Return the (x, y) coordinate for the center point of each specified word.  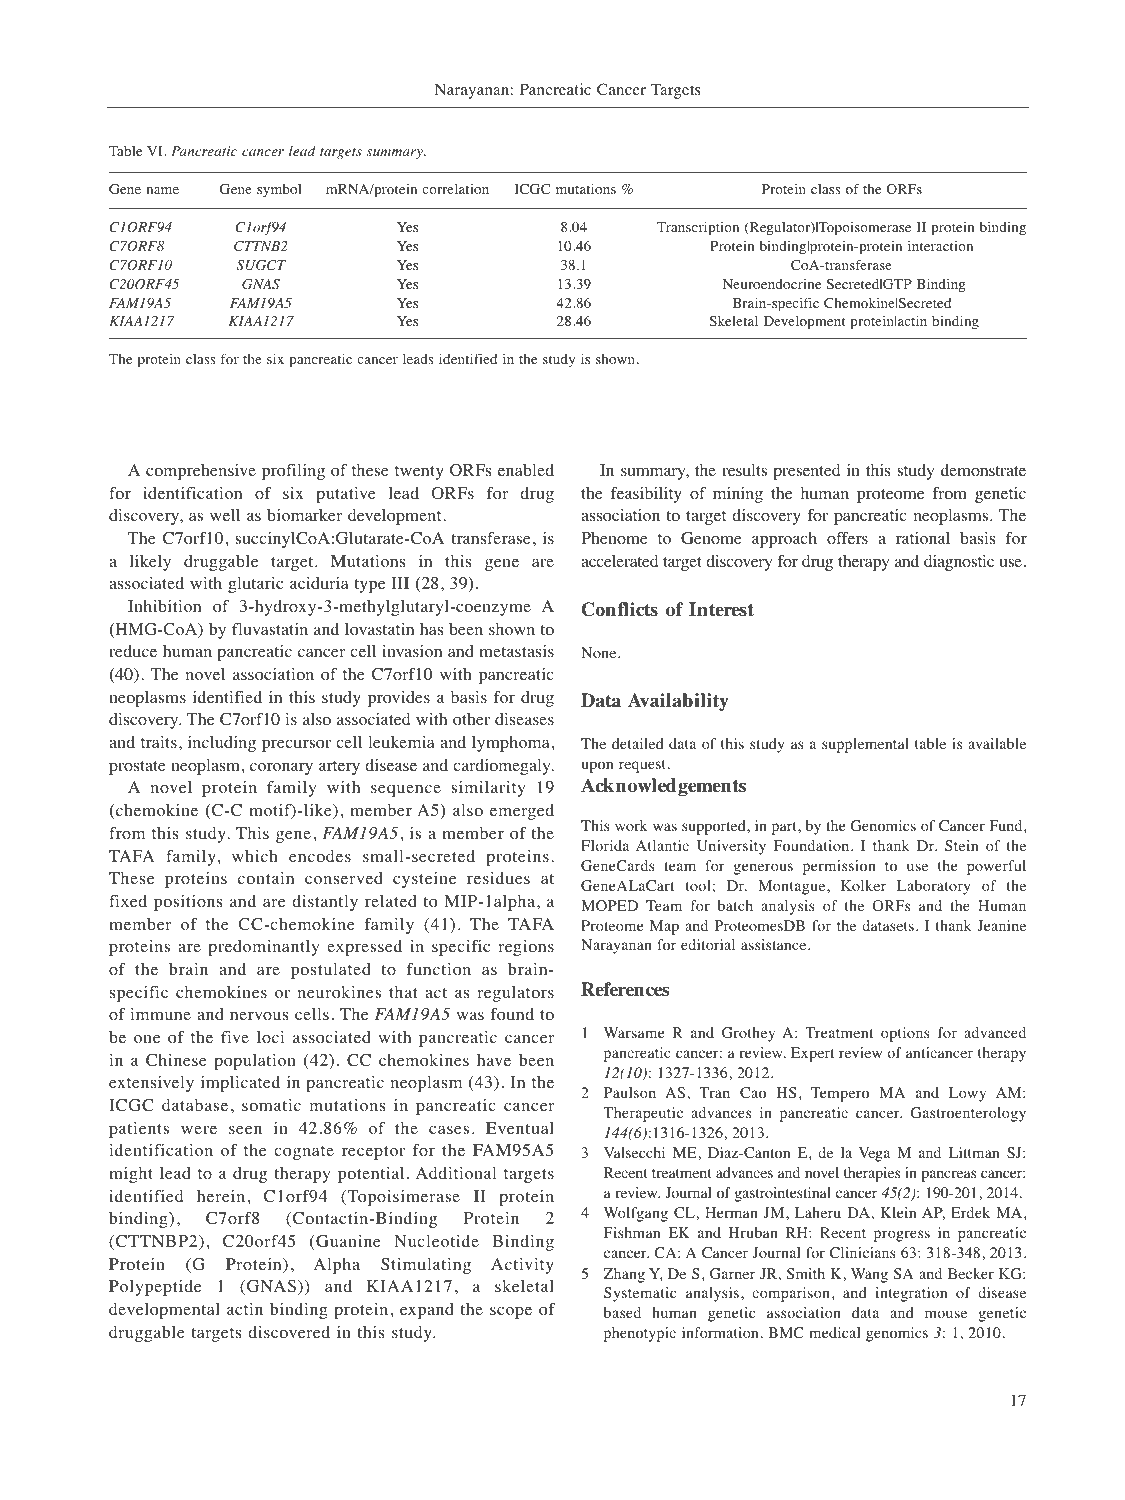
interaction (940, 246)
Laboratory (933, 887)
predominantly (263, 948)
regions (526, 948)
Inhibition (164, 606)
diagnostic (959, 563)
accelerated (619, 561)
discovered (289, 1332)
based (622, 1312)
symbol (279, 191)
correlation (455, 188)
